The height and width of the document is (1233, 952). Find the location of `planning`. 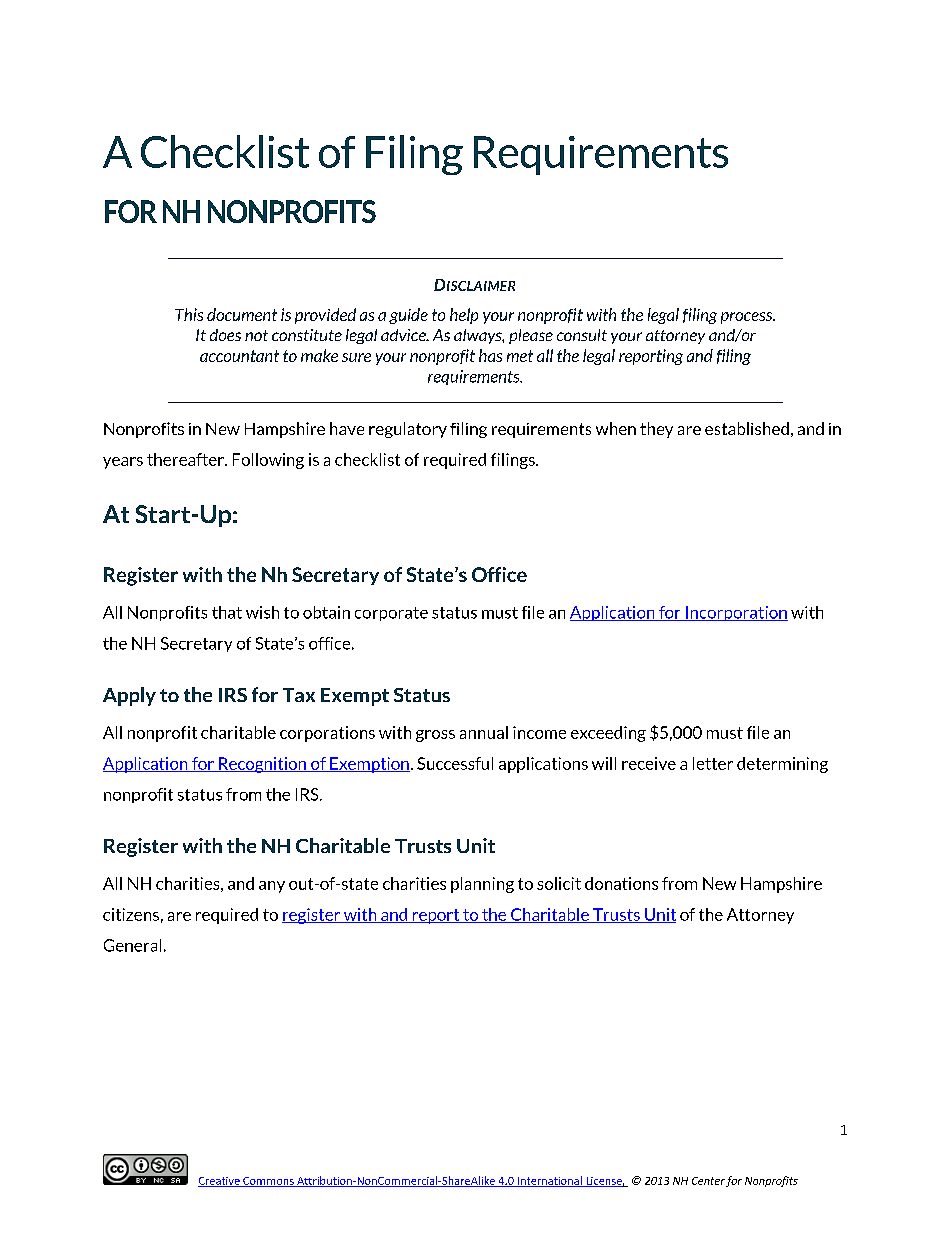

planning is located at coordinates (482, 885).
